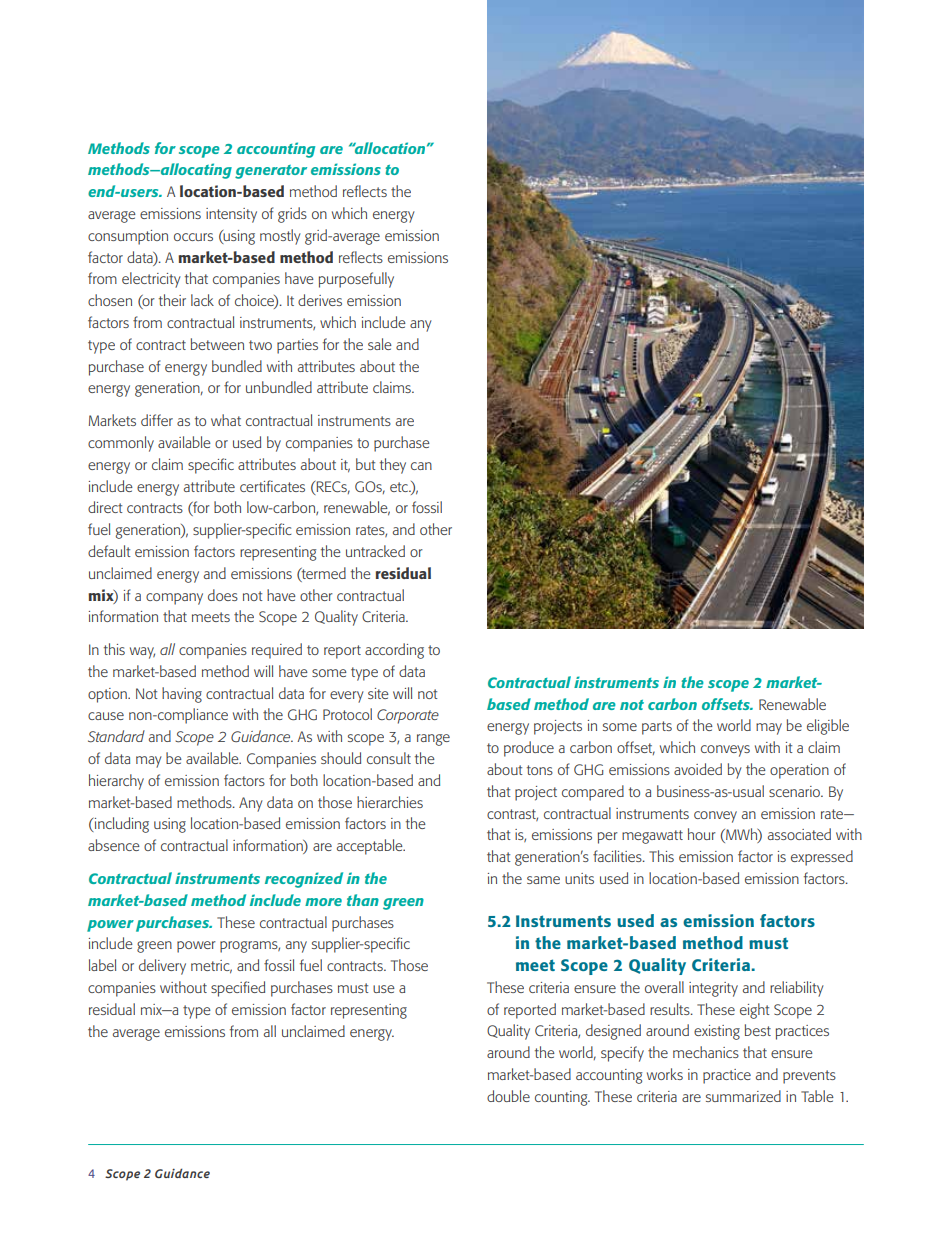 The height and width of the image is (1233, 952). Describe the element at coordinates (238, 989) in the image. I see `specified` at that location.
